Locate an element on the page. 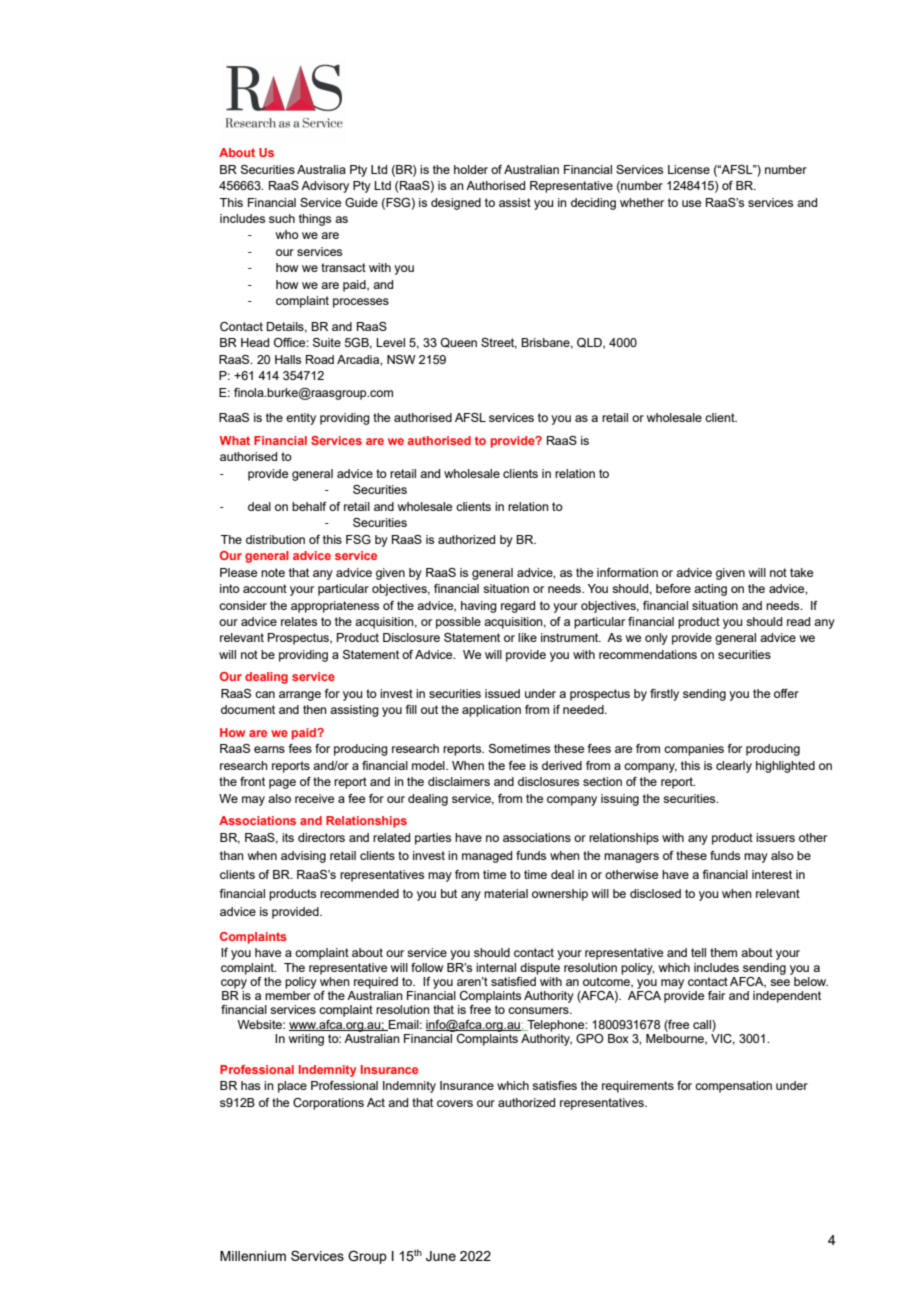  advising is located at coordinates (303, 857).
